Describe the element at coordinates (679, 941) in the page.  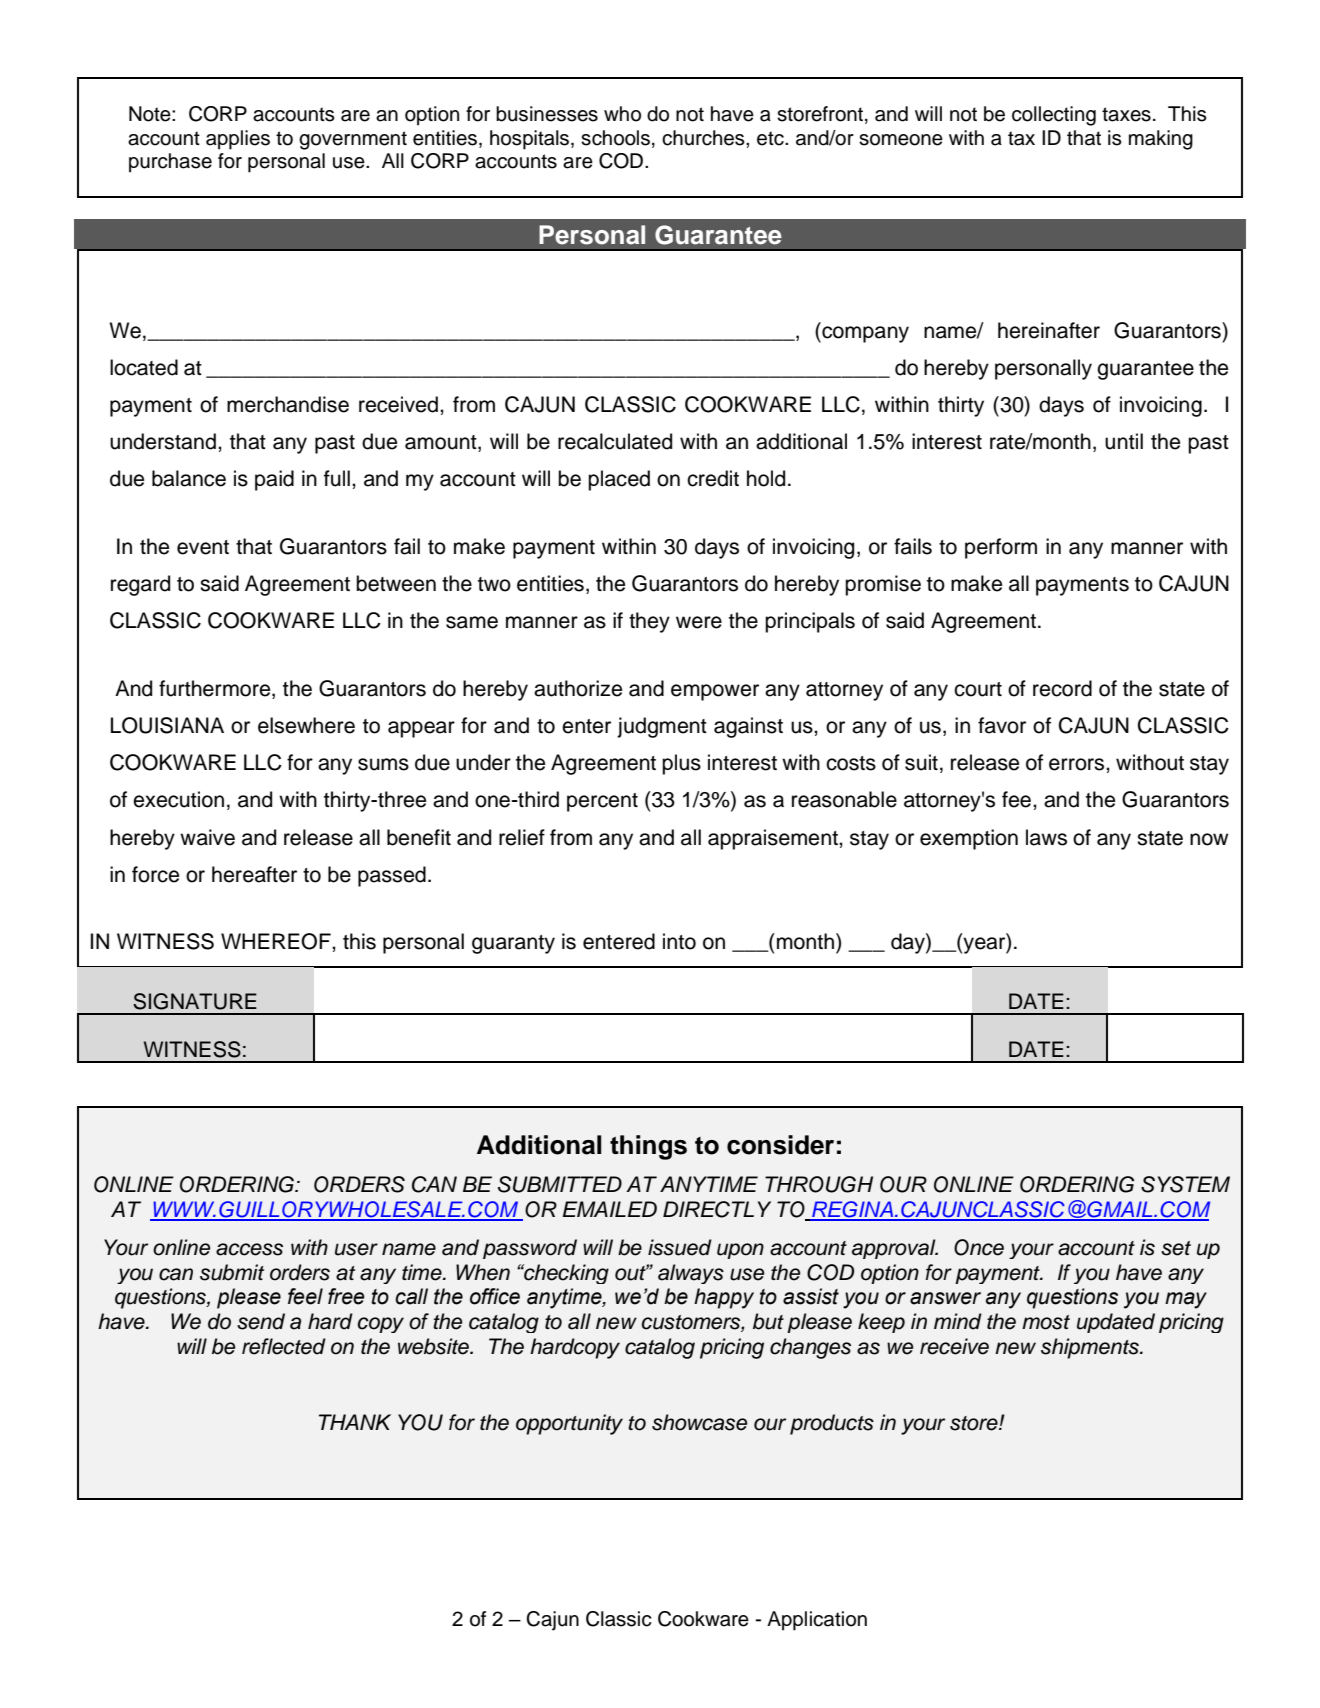
I see `into` at that location.
